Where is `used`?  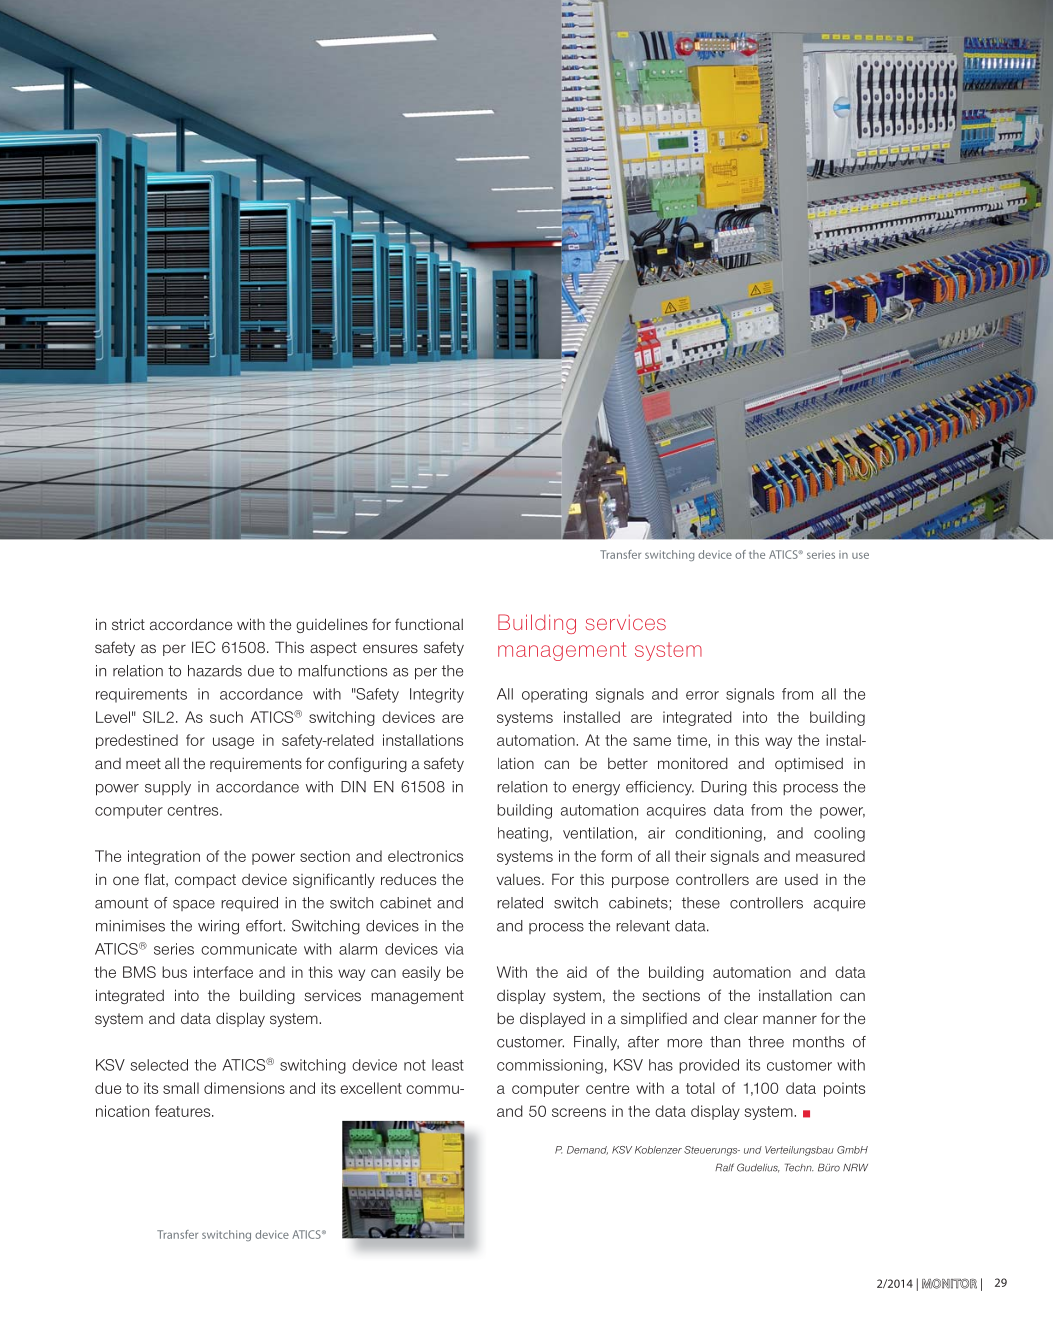
used is located at coordinates (801, 879).
